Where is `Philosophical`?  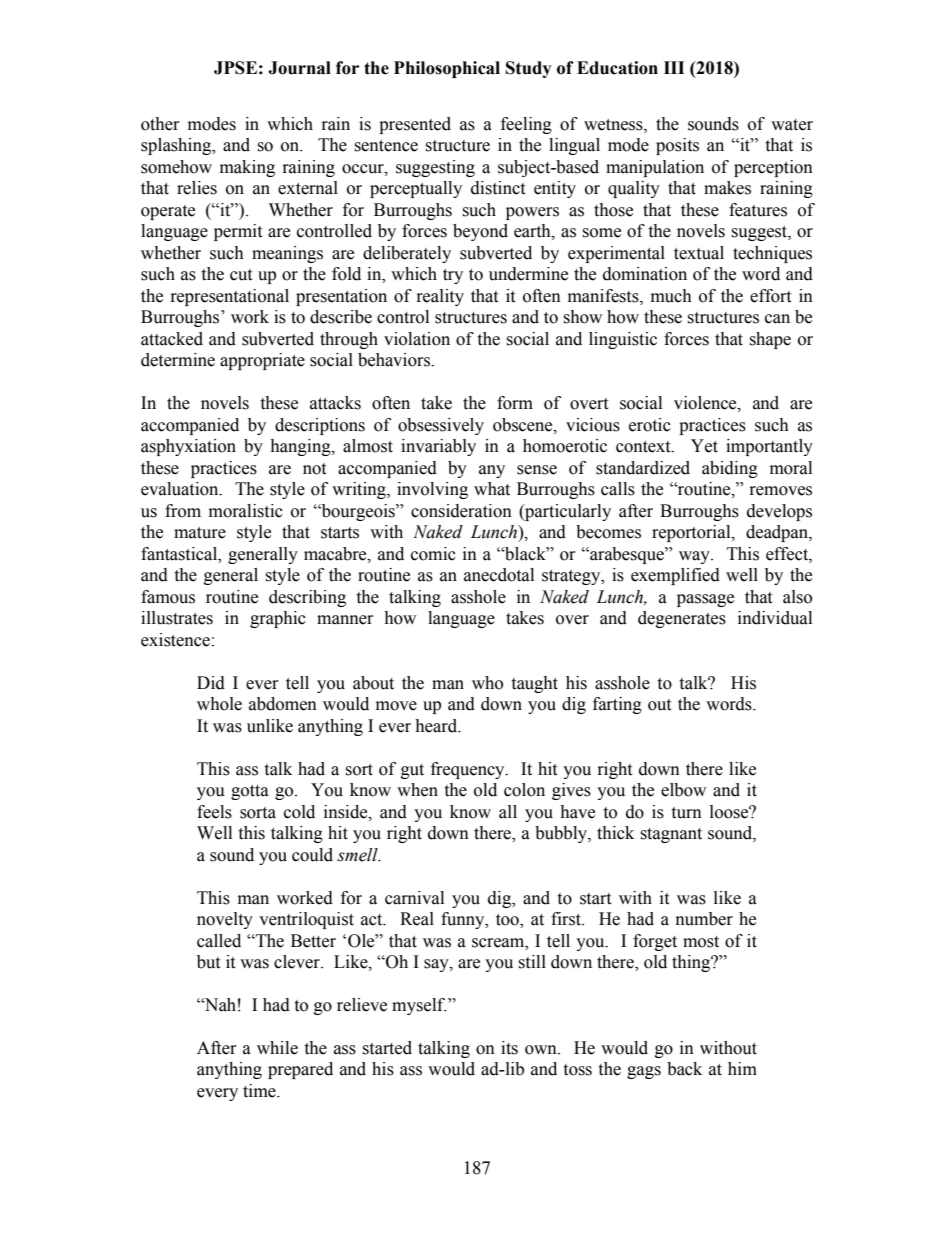 Philosophical is located at coordinates (447, 69).
